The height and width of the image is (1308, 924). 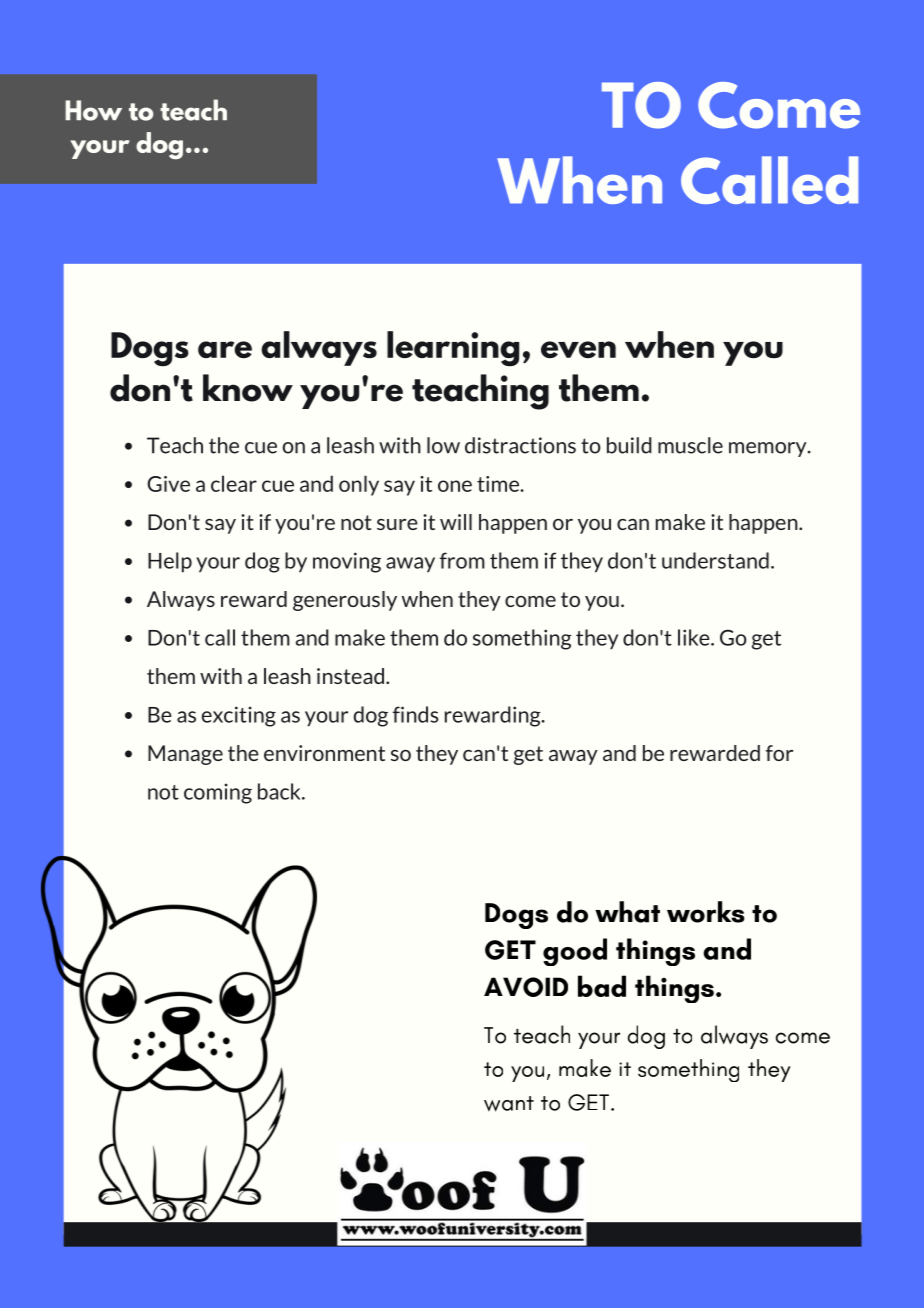 I want to click on even, so click(x=578, y=349).
